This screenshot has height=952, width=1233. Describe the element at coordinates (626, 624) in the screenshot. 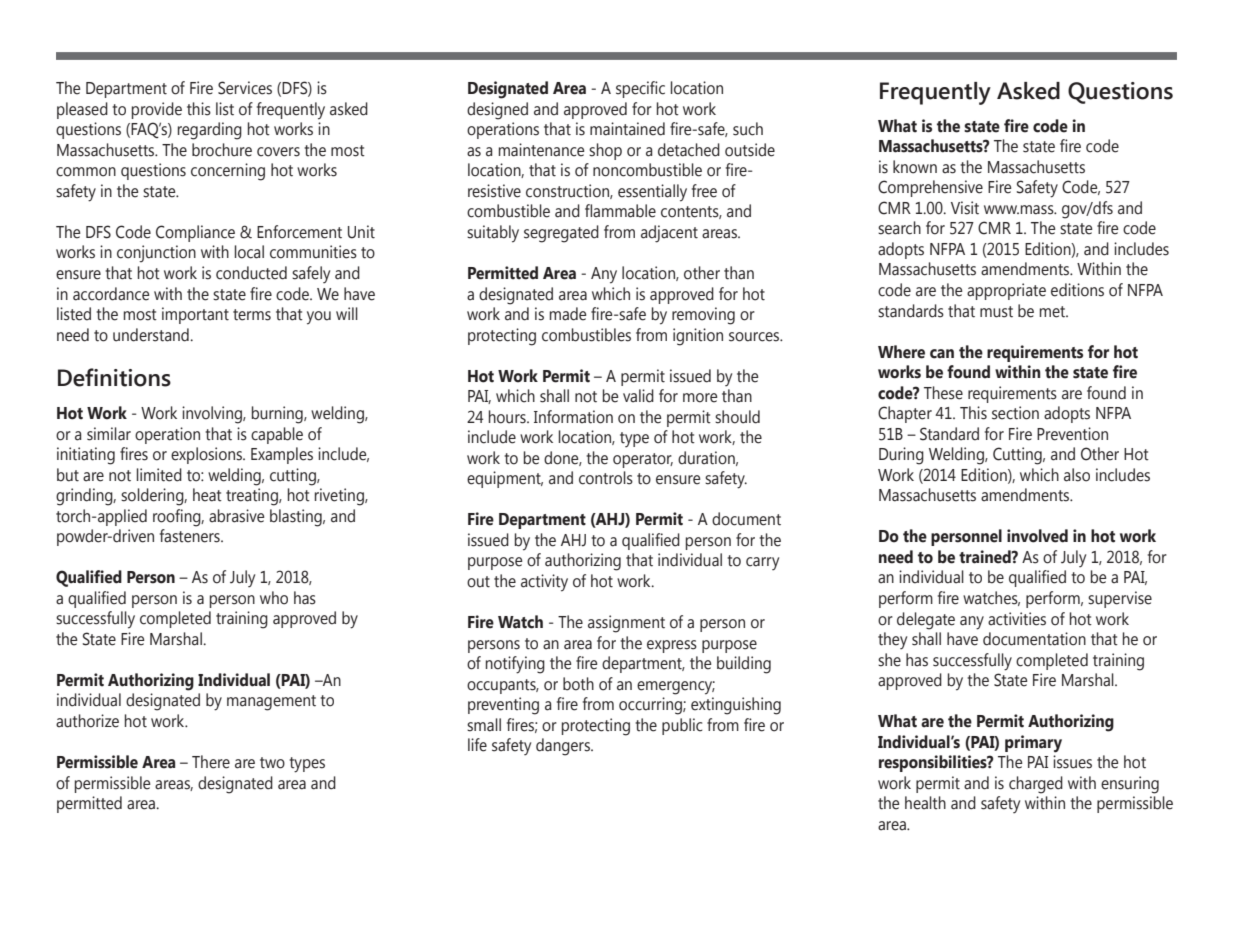

I see `assignment` at that location.
